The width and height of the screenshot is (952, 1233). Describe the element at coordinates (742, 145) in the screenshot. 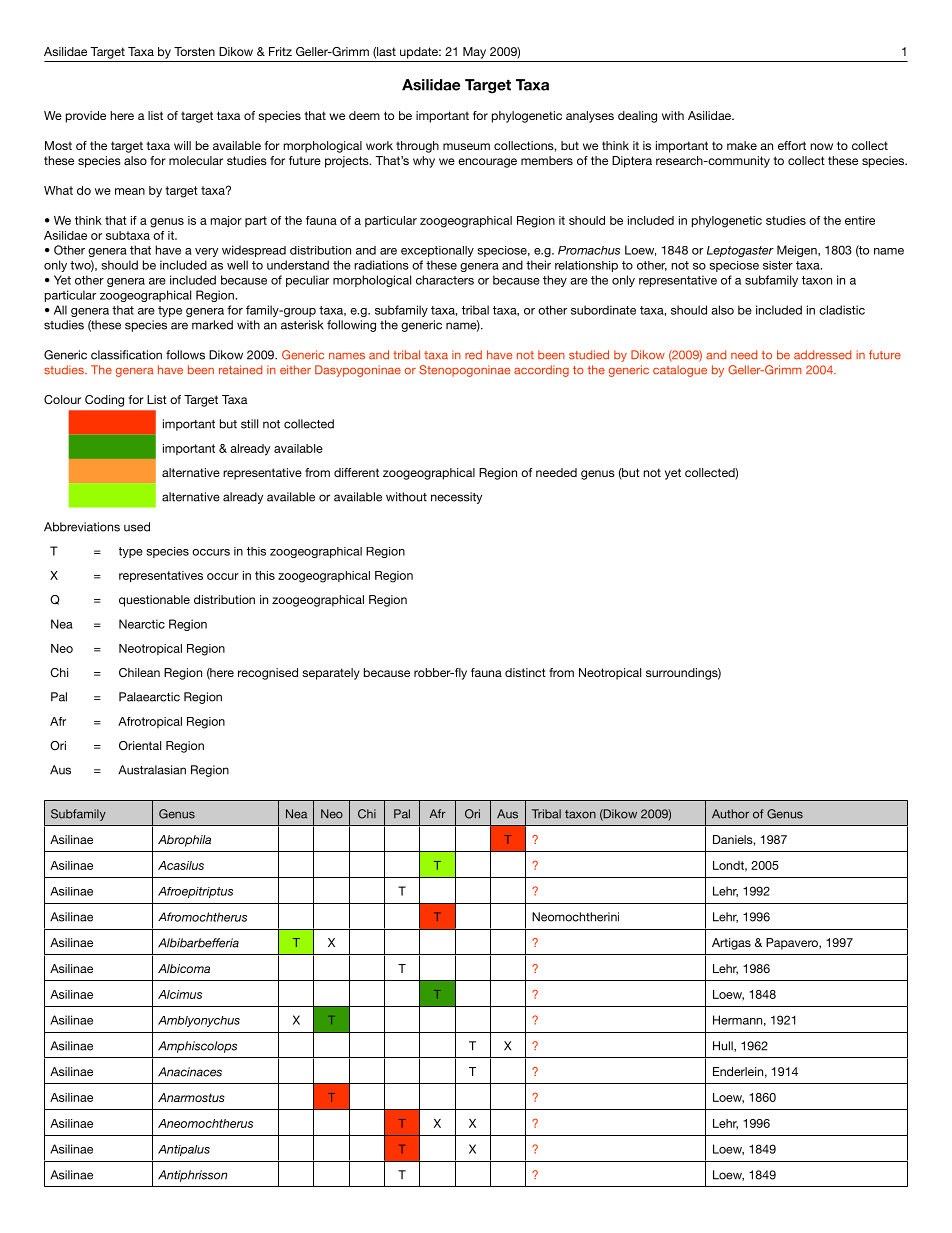

I see `make` at that location.
